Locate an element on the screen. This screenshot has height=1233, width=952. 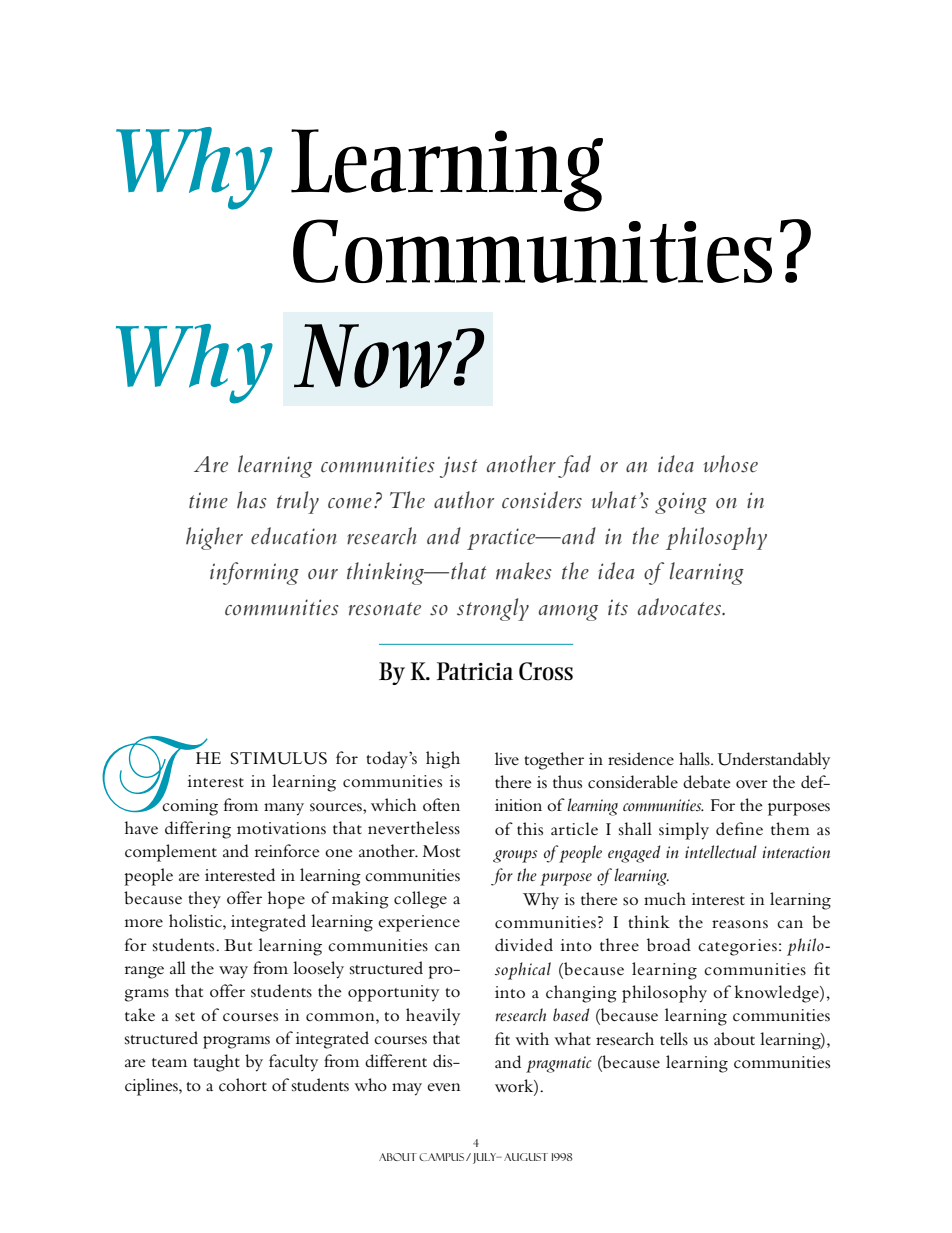
time is located at coordinates (208, 500).
